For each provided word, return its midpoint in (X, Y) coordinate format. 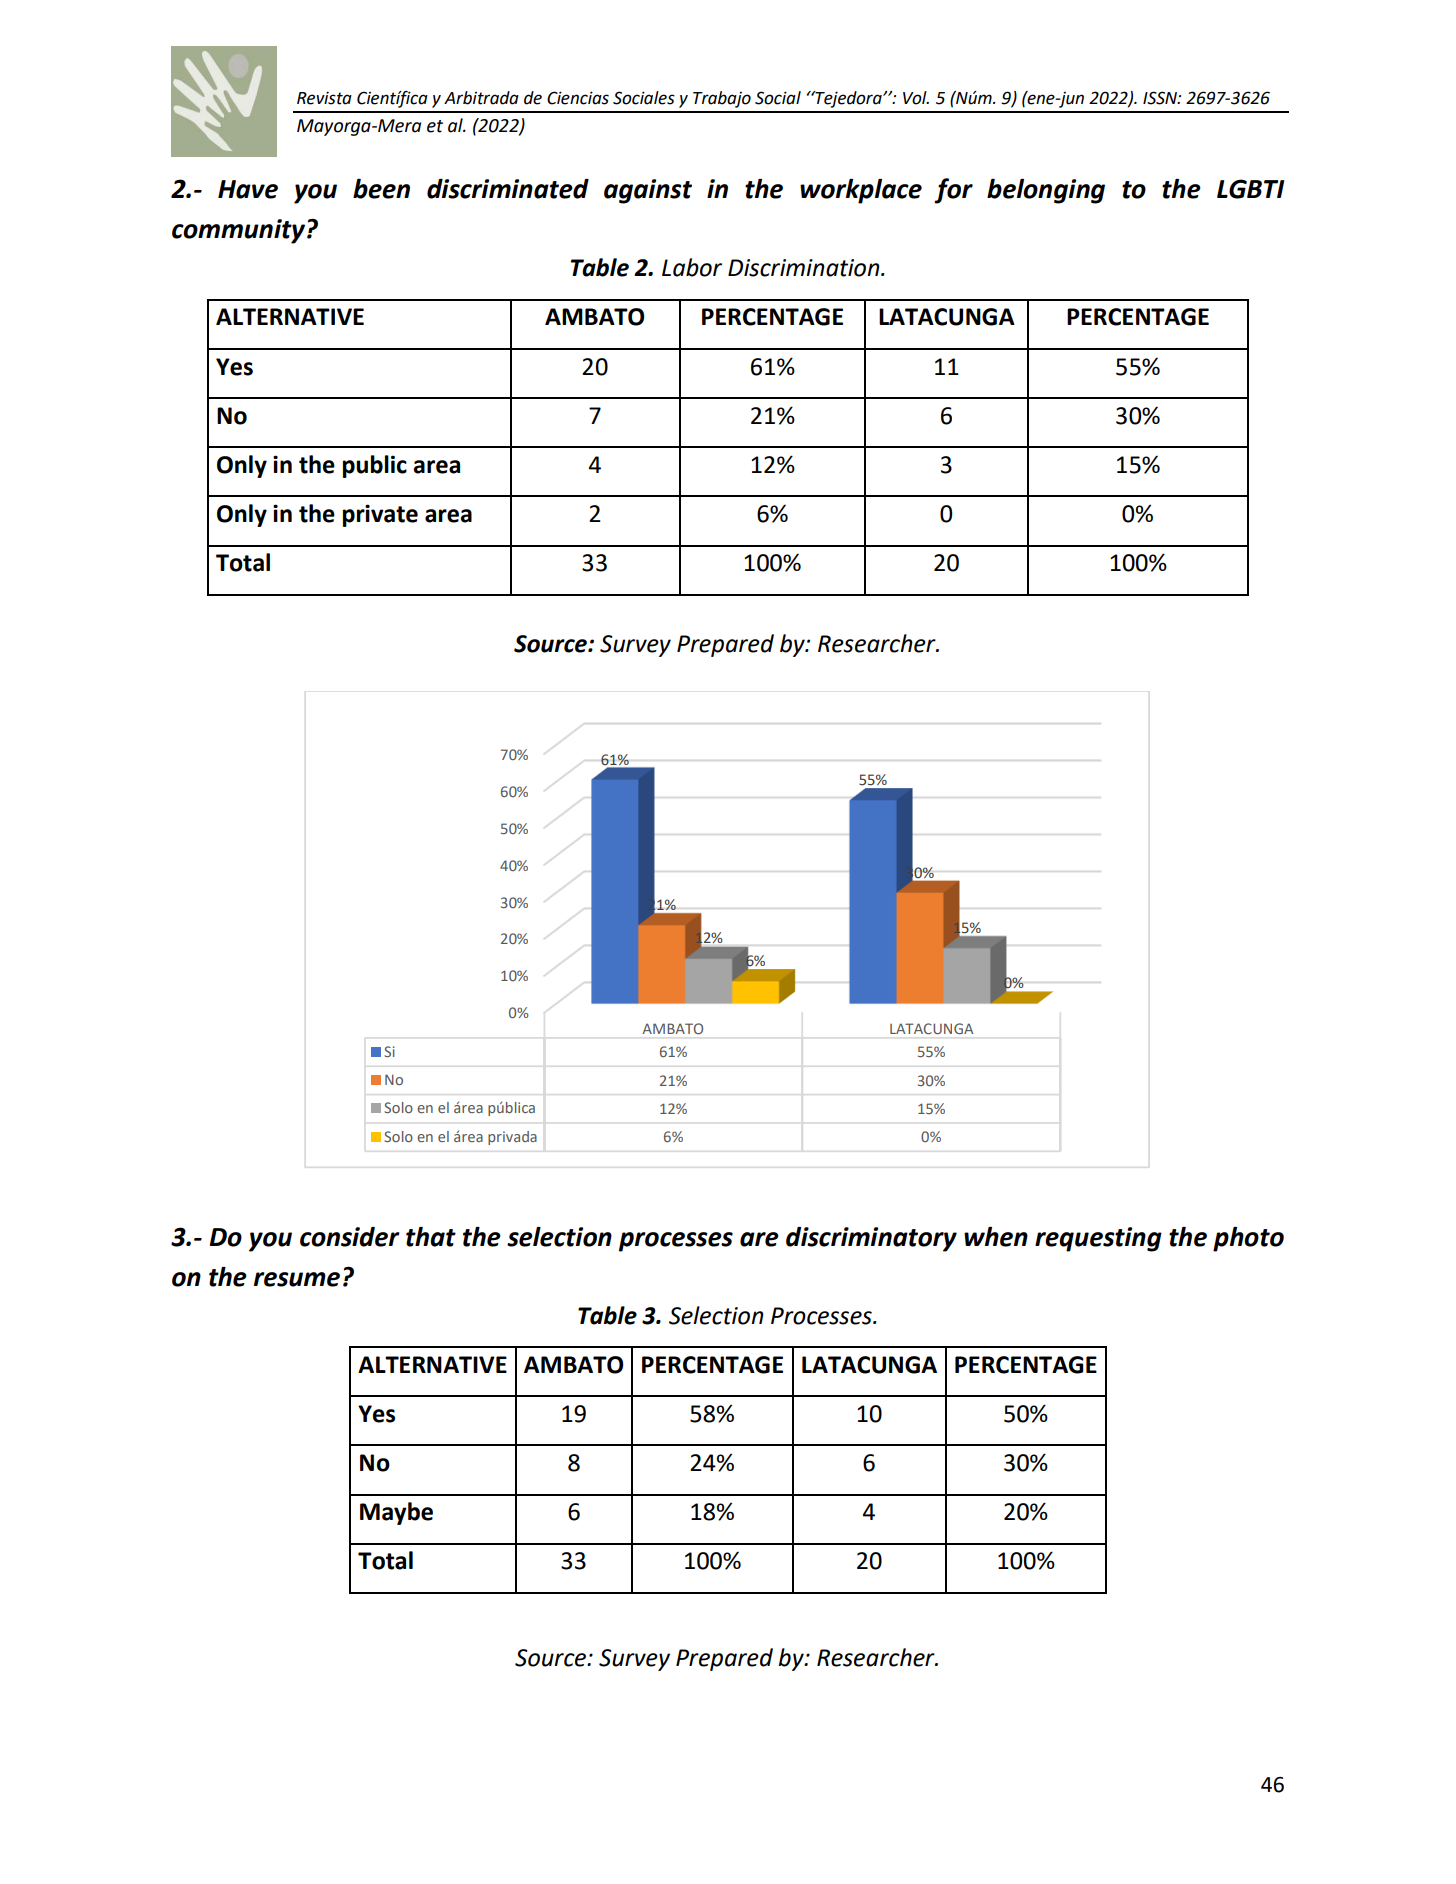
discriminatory (871, 1239)
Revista (324, 98)
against (648, 191)
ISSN (1161, 98)
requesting (1098, 1239)
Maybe (396, 1513)
